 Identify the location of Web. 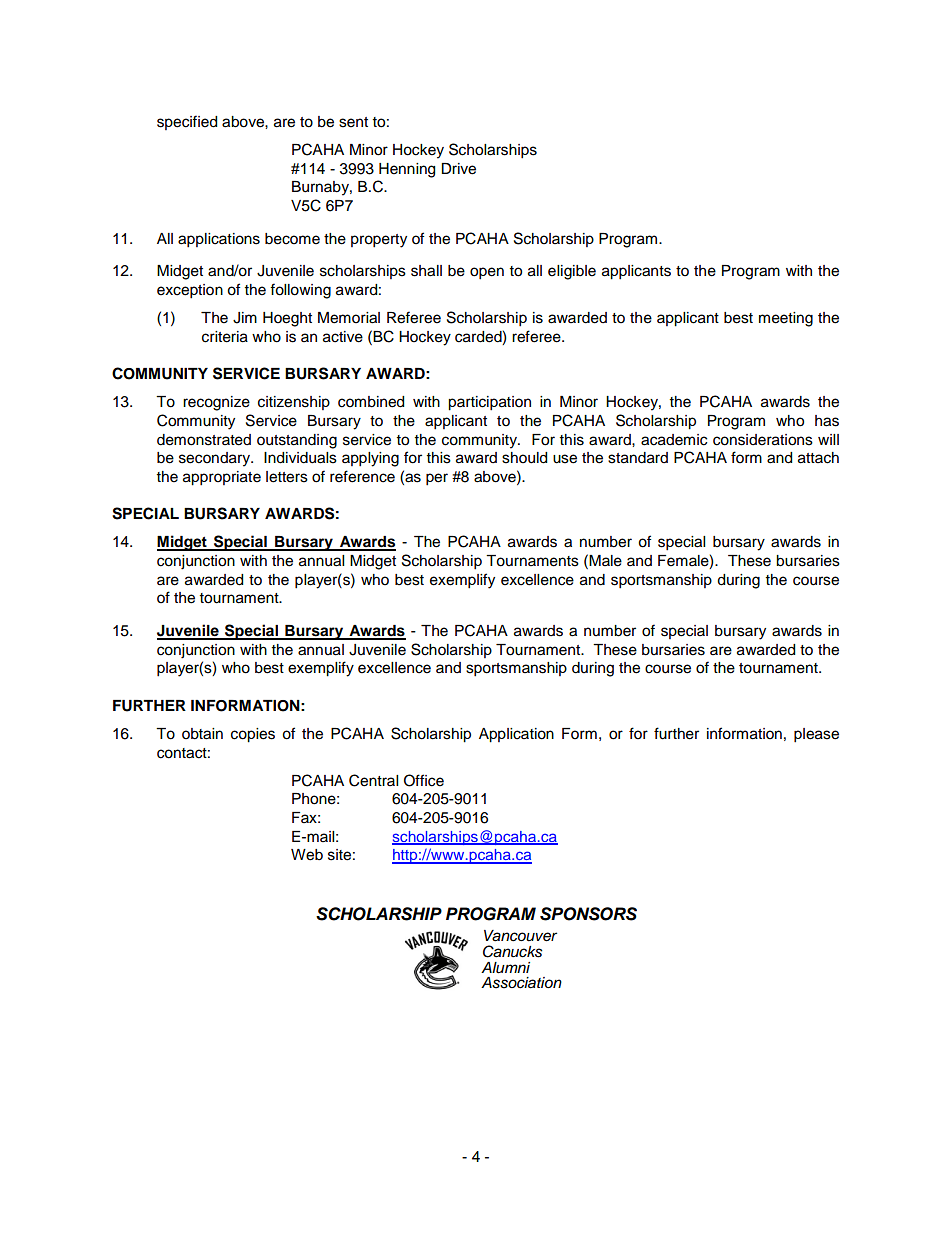
(307, 855).
